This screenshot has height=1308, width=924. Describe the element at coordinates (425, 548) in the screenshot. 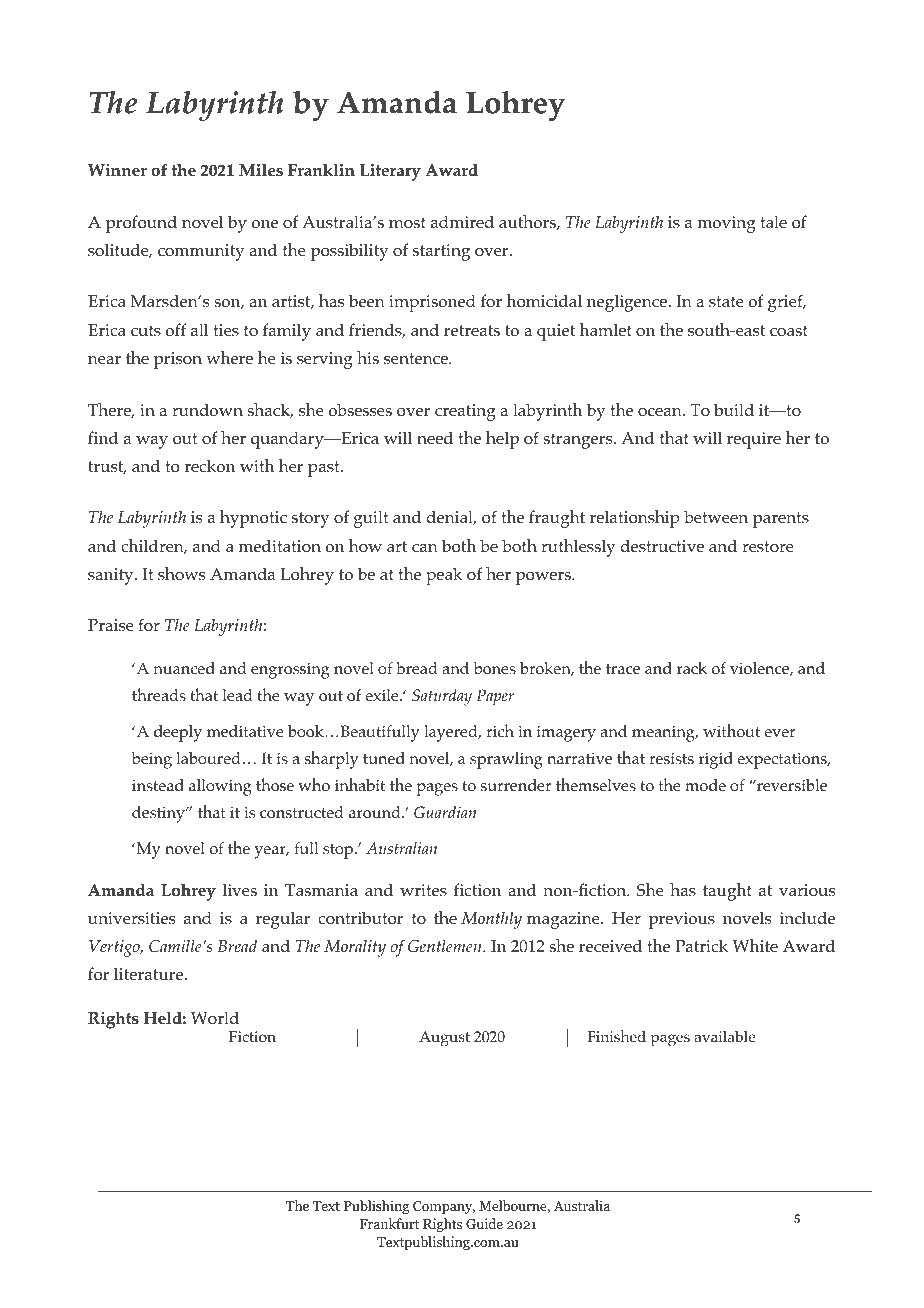

I see `can` at that location.
